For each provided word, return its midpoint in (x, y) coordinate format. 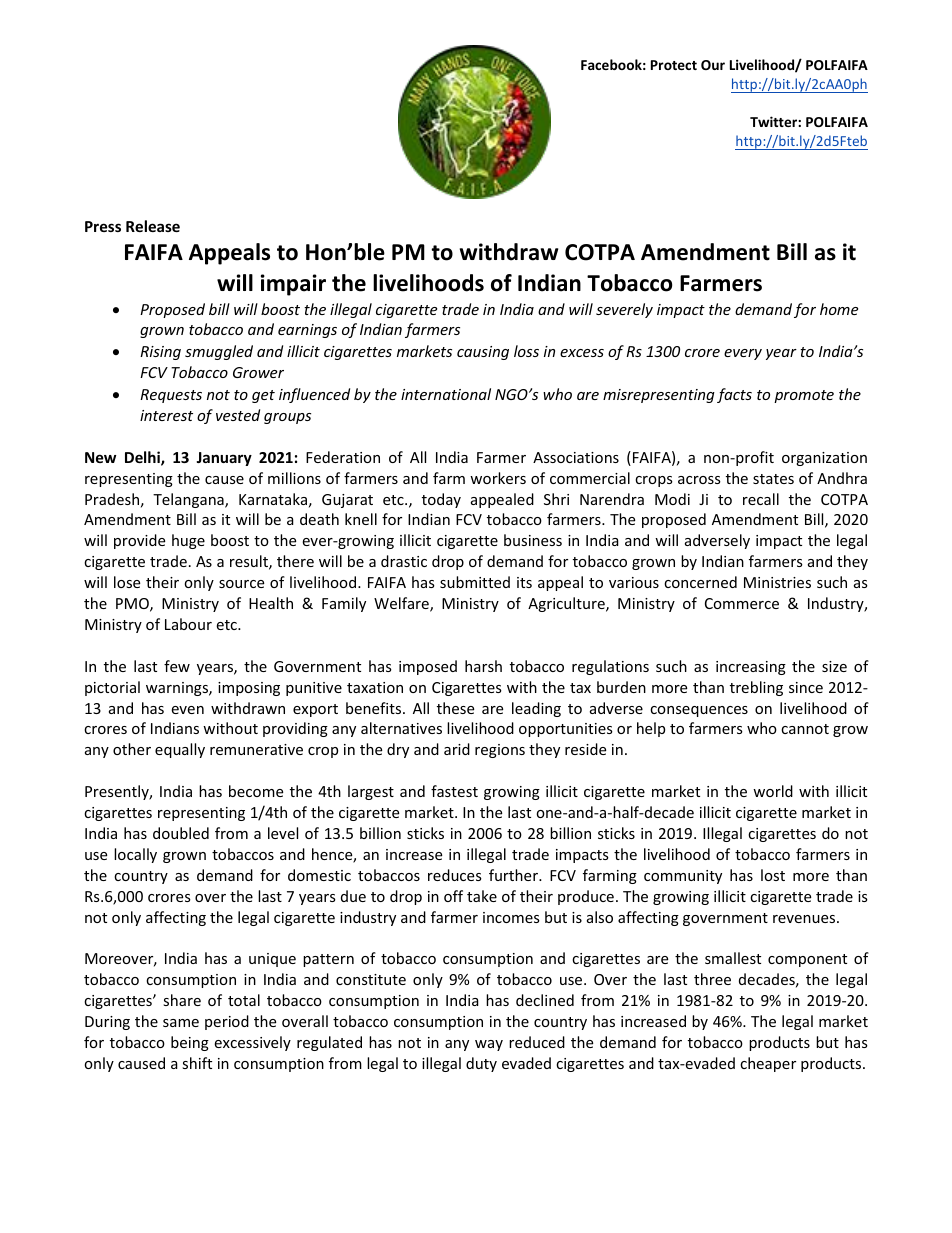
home (839, 309)
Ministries (777, 582)
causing (483, 353)
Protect (674, 65)
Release (153, 226)
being (190, 1043)
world (773, 791)
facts (734, 395)
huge (188, 541)
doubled (181, 833)
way (489, 1045)
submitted (475, 582)
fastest (454, 791)
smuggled (219, 352)
